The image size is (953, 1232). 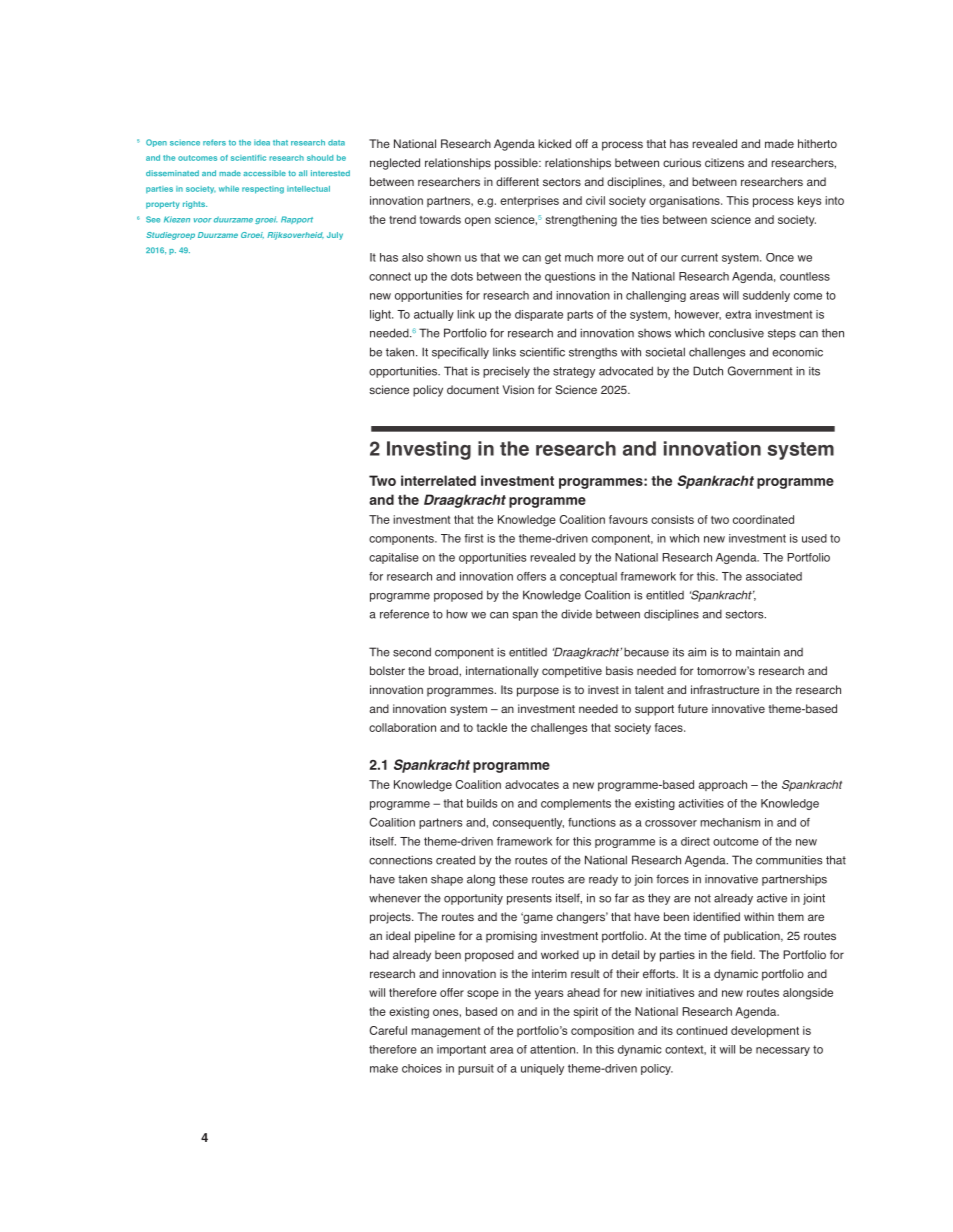 I want to click on important, so click(x=461, y=1050).
